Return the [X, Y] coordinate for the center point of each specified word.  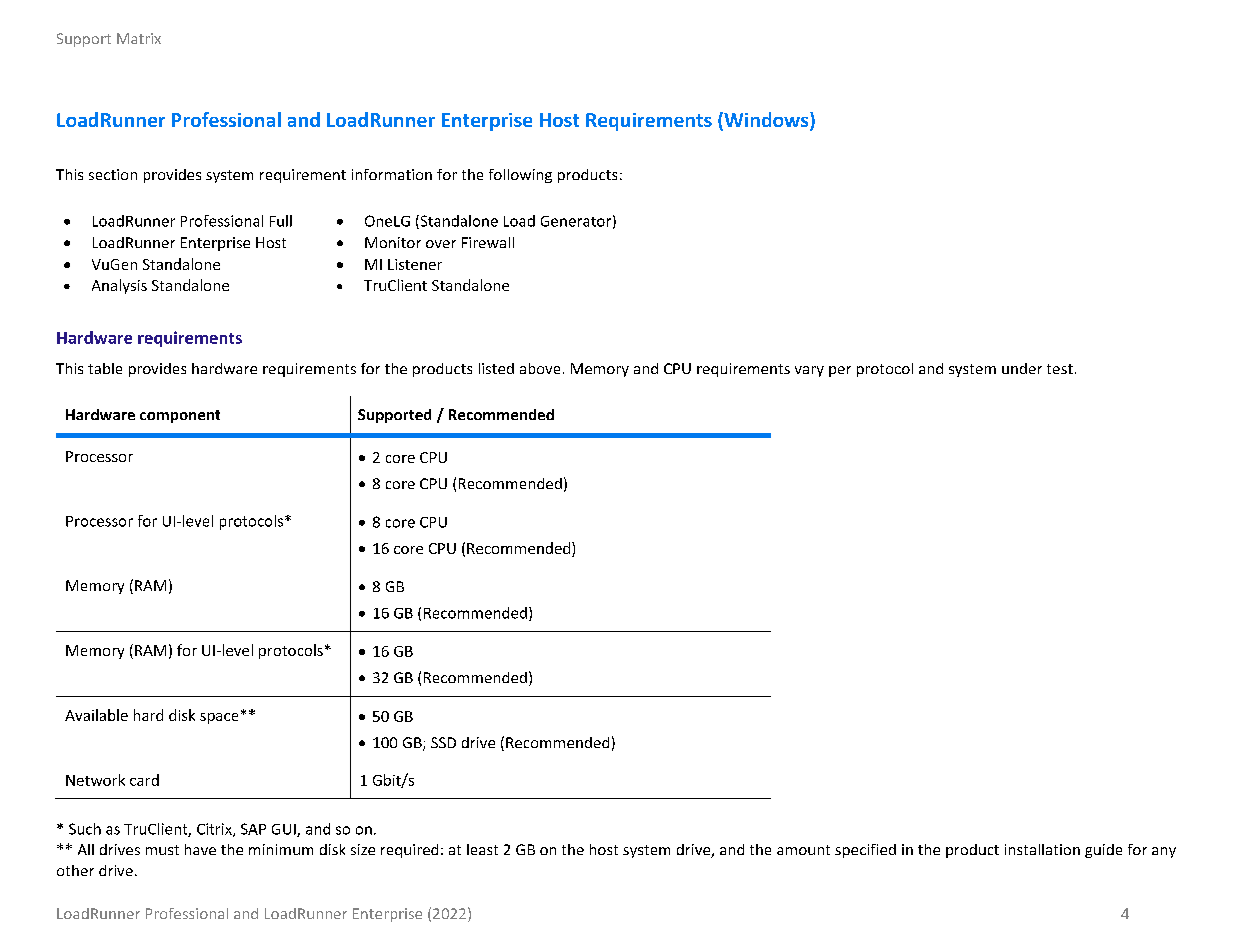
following [520, 176]
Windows [766, 121]
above [540, 368]
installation [1042, 849]
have [200, 849]
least [482, 849]
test [1060, 369]
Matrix [139, 38]
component [180, 416]
